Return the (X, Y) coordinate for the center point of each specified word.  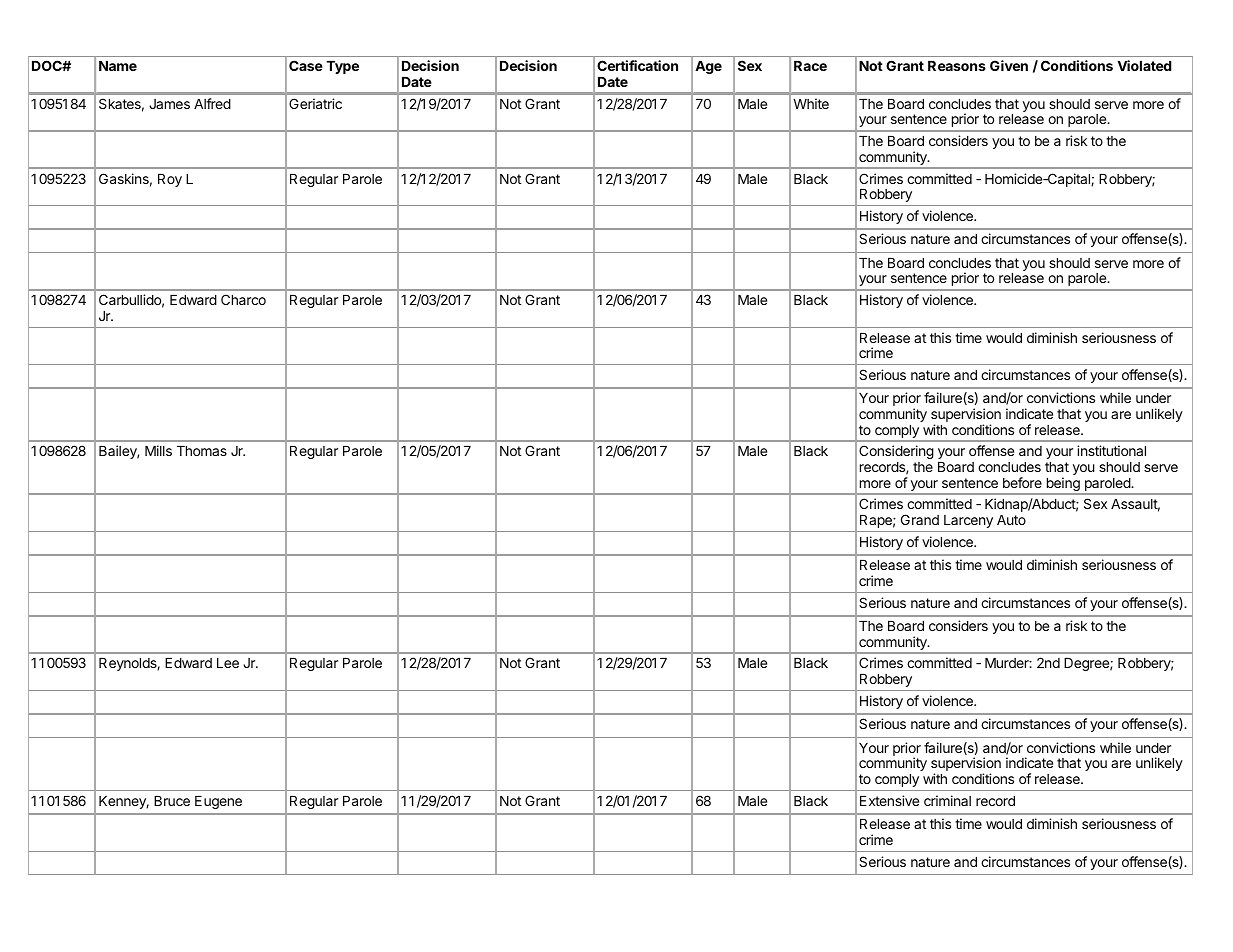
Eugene (218, 802)
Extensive (889, 800)
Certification (637, 65)
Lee (228, 663)
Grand (920, 519)
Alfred (212, 103)
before (1022, 482)
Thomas (202, 451)
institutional (1111, 450)
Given (1009, 65)
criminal (947, 800)
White (811, 103)
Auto (1011, 520)
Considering (896, 452)
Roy (170, 180)
